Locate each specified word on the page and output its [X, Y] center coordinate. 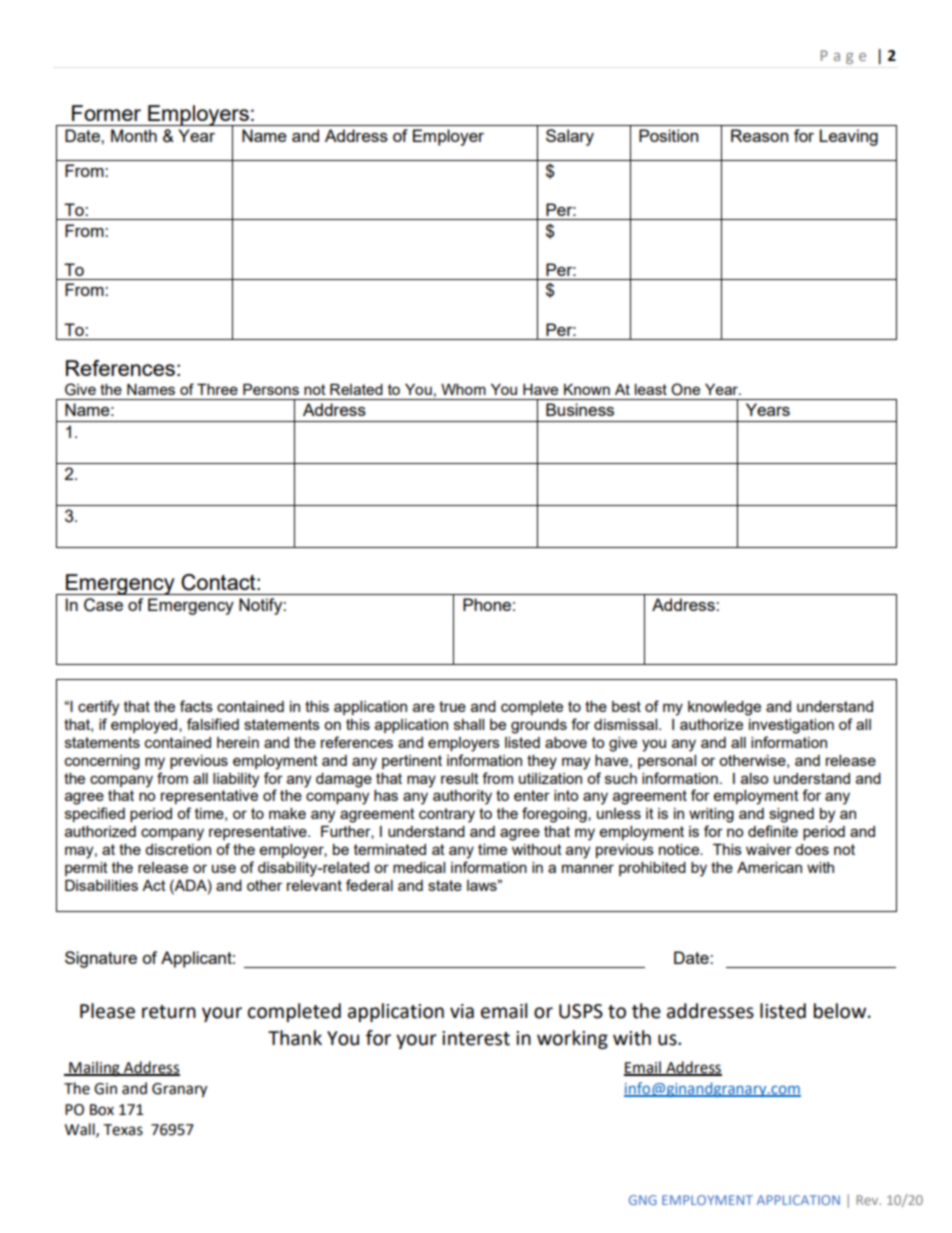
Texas [123, 1130]
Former [106, 113]
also [754, 778]
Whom [463, 389]
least [651, 389]
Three [217, 389]
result [460, 778]
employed [145, 726]
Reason [759, 135]
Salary [570, 137]
